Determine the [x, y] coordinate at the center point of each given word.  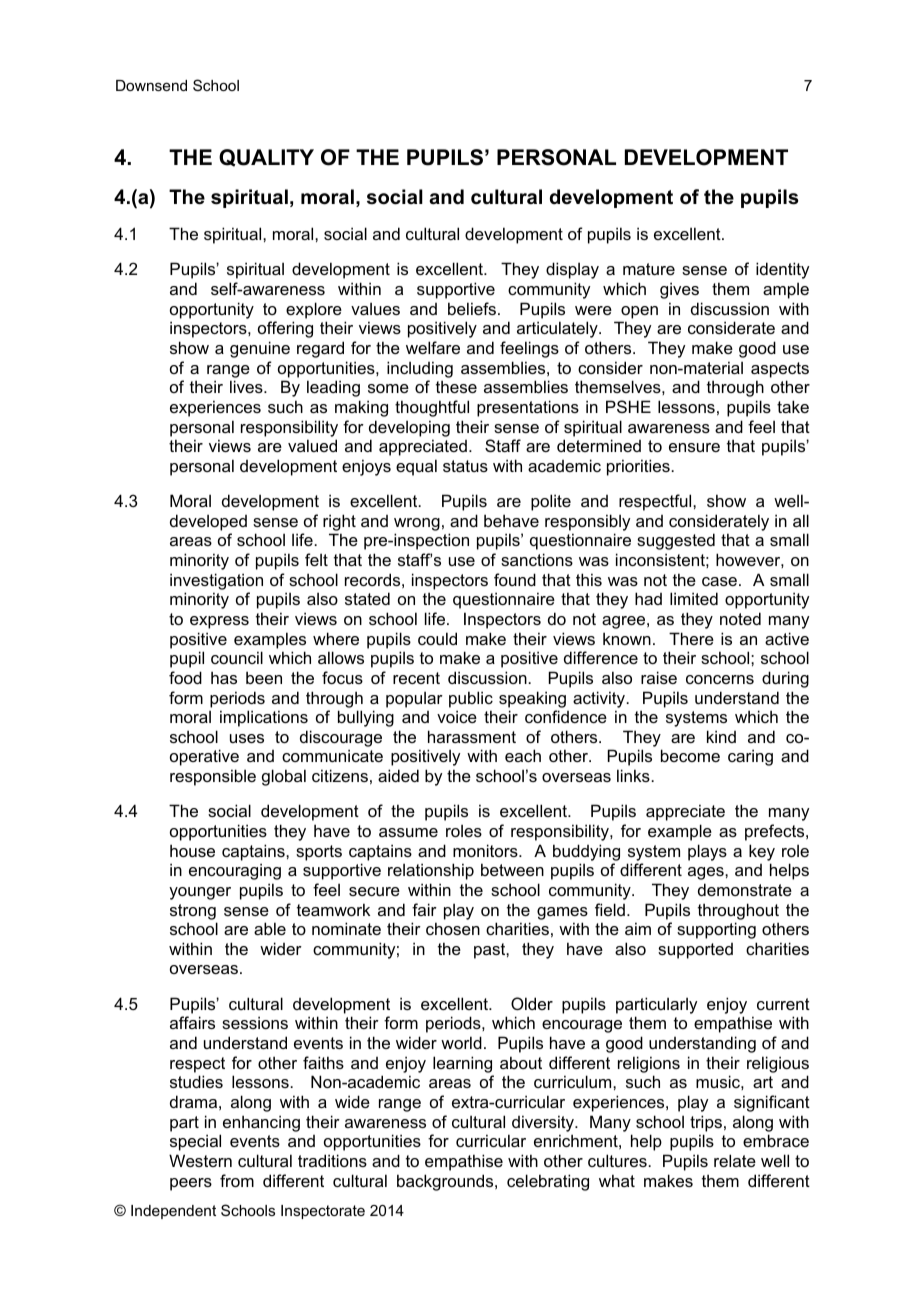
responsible [213, 777]
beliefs [472, 308]
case [719, 581]
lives [247, 386]
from [237, 1180]
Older [532, 1003]
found [515, 579]
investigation [216, 581]
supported [695, 951]
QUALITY [266, 158]
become [690, 755]
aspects [780, 370]
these [456, 386]
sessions [255, 1022]
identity [782, 270]
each [523, 755]
